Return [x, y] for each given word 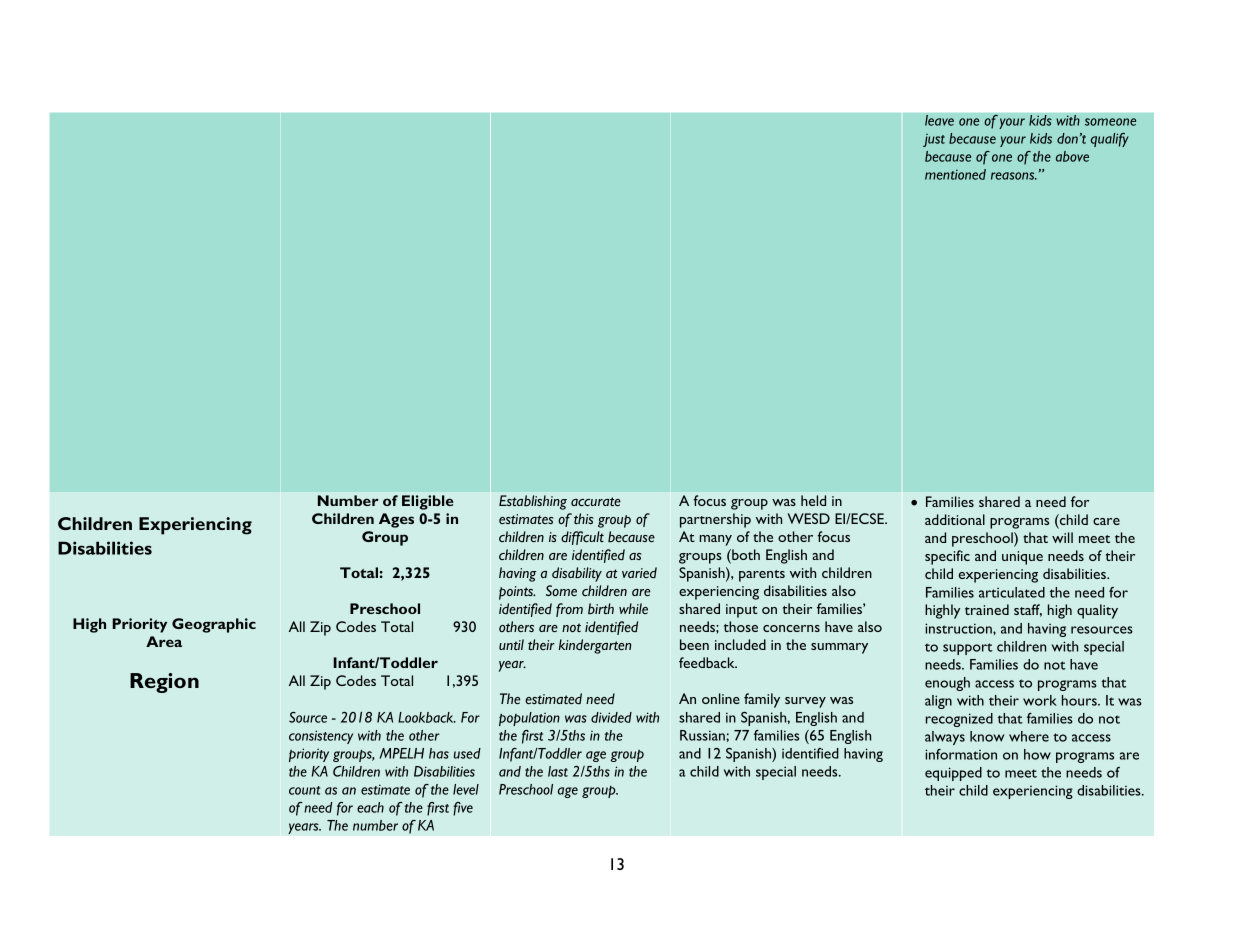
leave [939, 120]
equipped [953, 774]
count [304, 790]
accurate [596, 501]
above [1072, 156]
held [813, 500]
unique [1022, 558]
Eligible [427, 502]
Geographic [214, 625]
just [934, 140]
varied [639, 572]
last [558, 771]
